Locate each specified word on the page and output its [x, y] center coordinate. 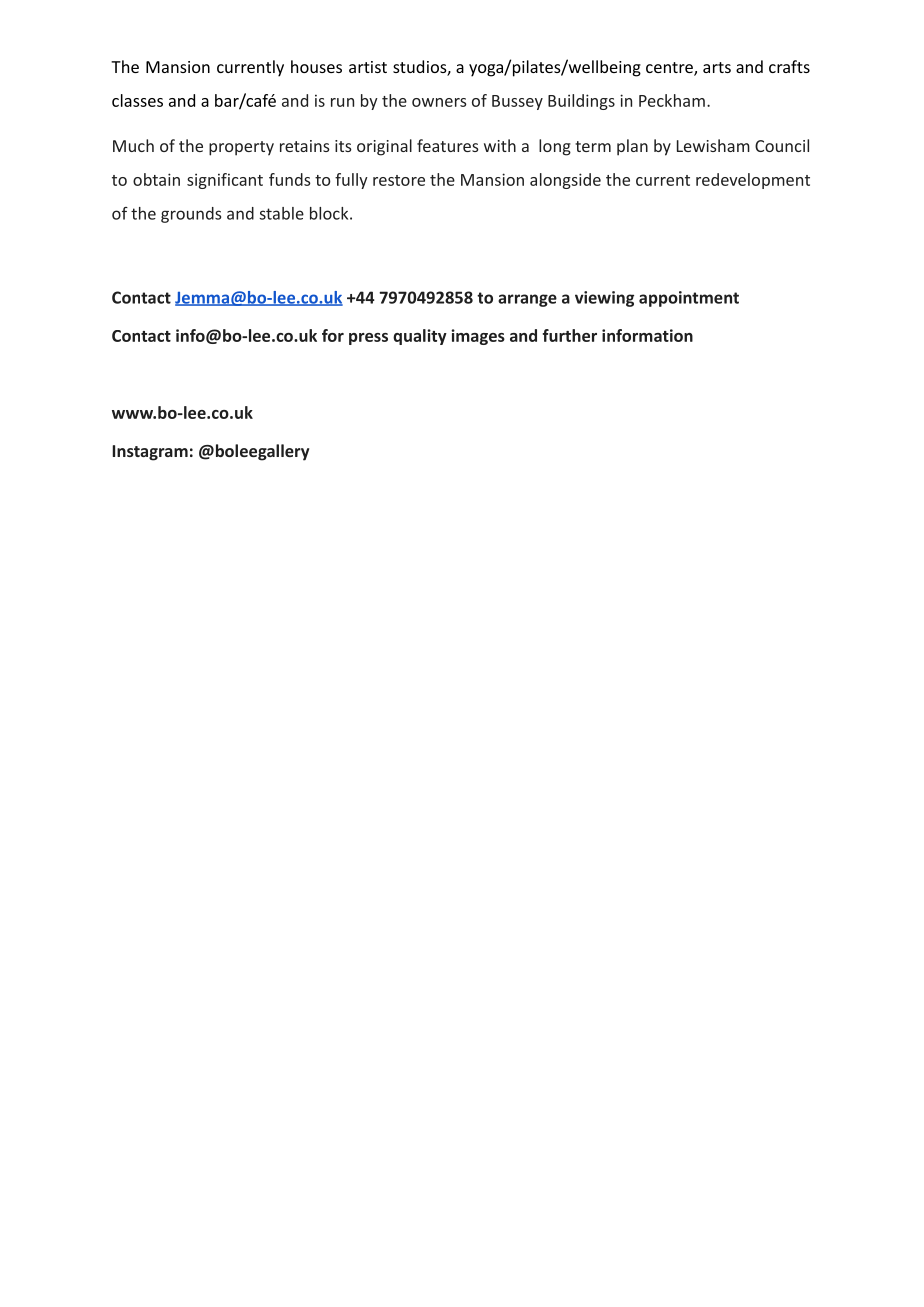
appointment [689, 299]
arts [717, 67]
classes [137, 100]
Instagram [150, 453]
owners [439, 102]
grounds [191, 215]
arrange [527, 300]
